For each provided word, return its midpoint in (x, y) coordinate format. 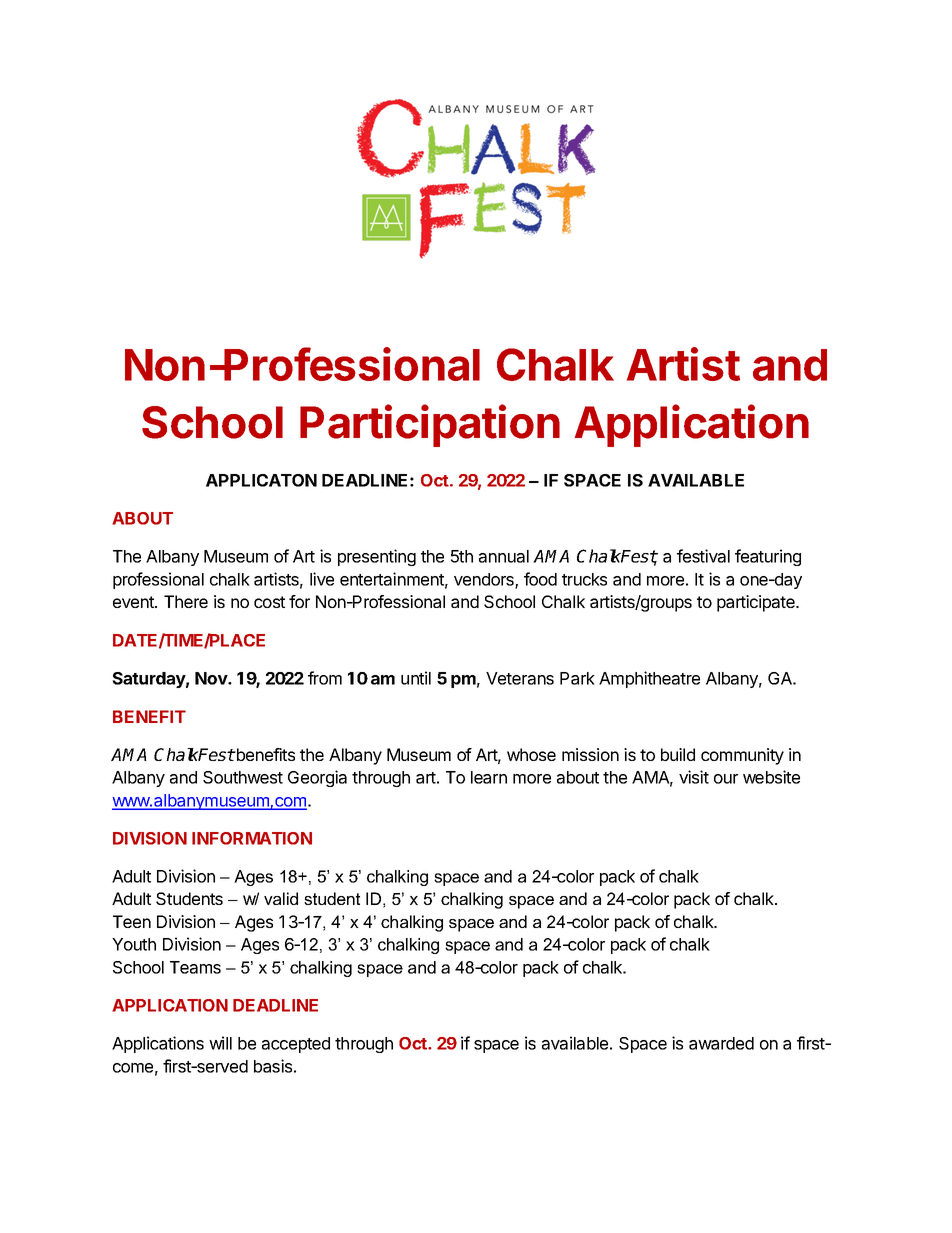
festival (703, 556)
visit (694, 777)
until (416, 678)
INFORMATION (252, 838)
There (186, 601)
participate (757, 603)
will (220, 1043)
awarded (721, 1043)
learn (489, 777)
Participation (430, 425)
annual (504, 556)
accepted (296, 1045)
